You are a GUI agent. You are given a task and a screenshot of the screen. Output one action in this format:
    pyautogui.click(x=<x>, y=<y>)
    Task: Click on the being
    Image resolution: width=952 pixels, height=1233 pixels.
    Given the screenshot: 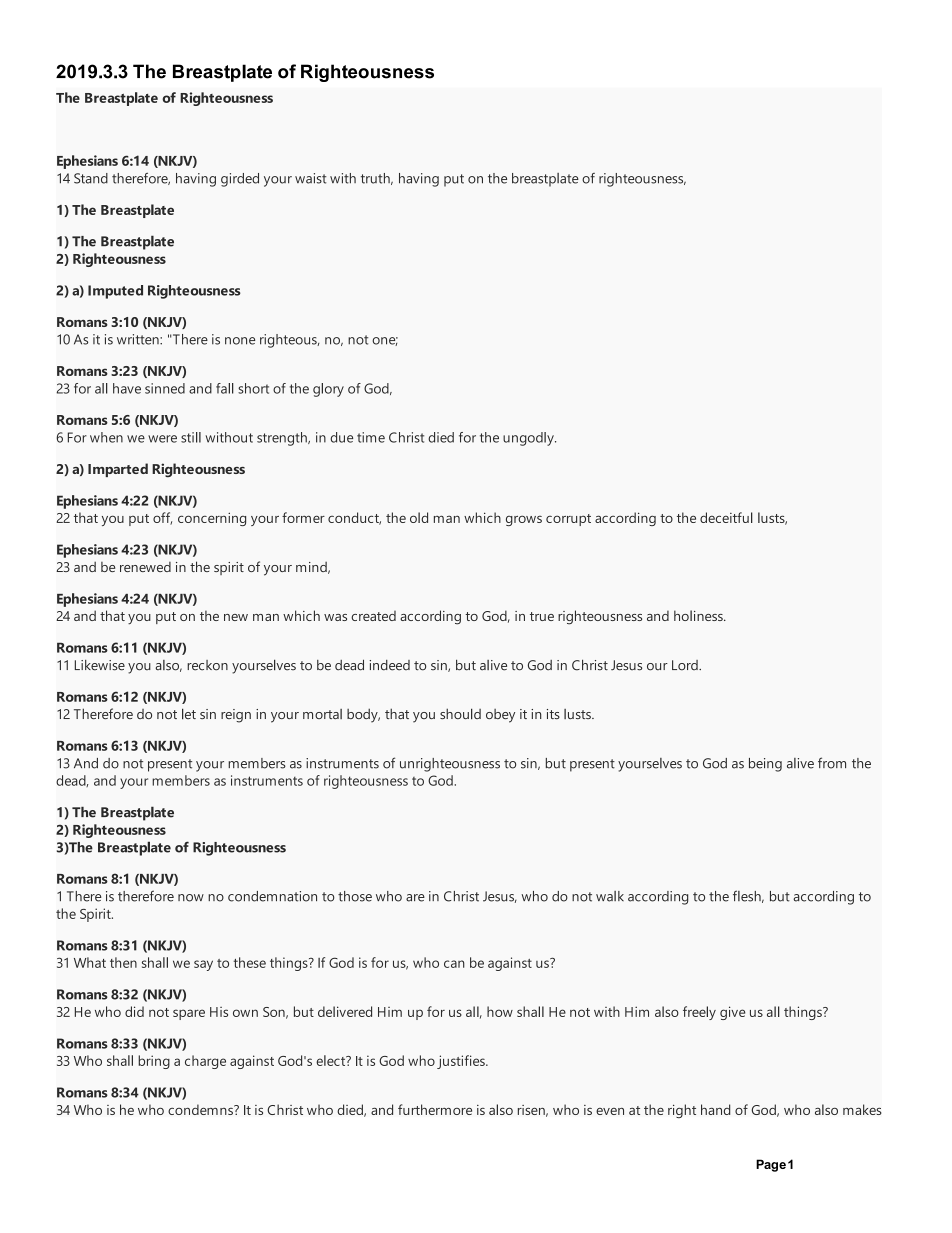 What is the action you would take?
    pyautogui.click(x=765, y=765)
